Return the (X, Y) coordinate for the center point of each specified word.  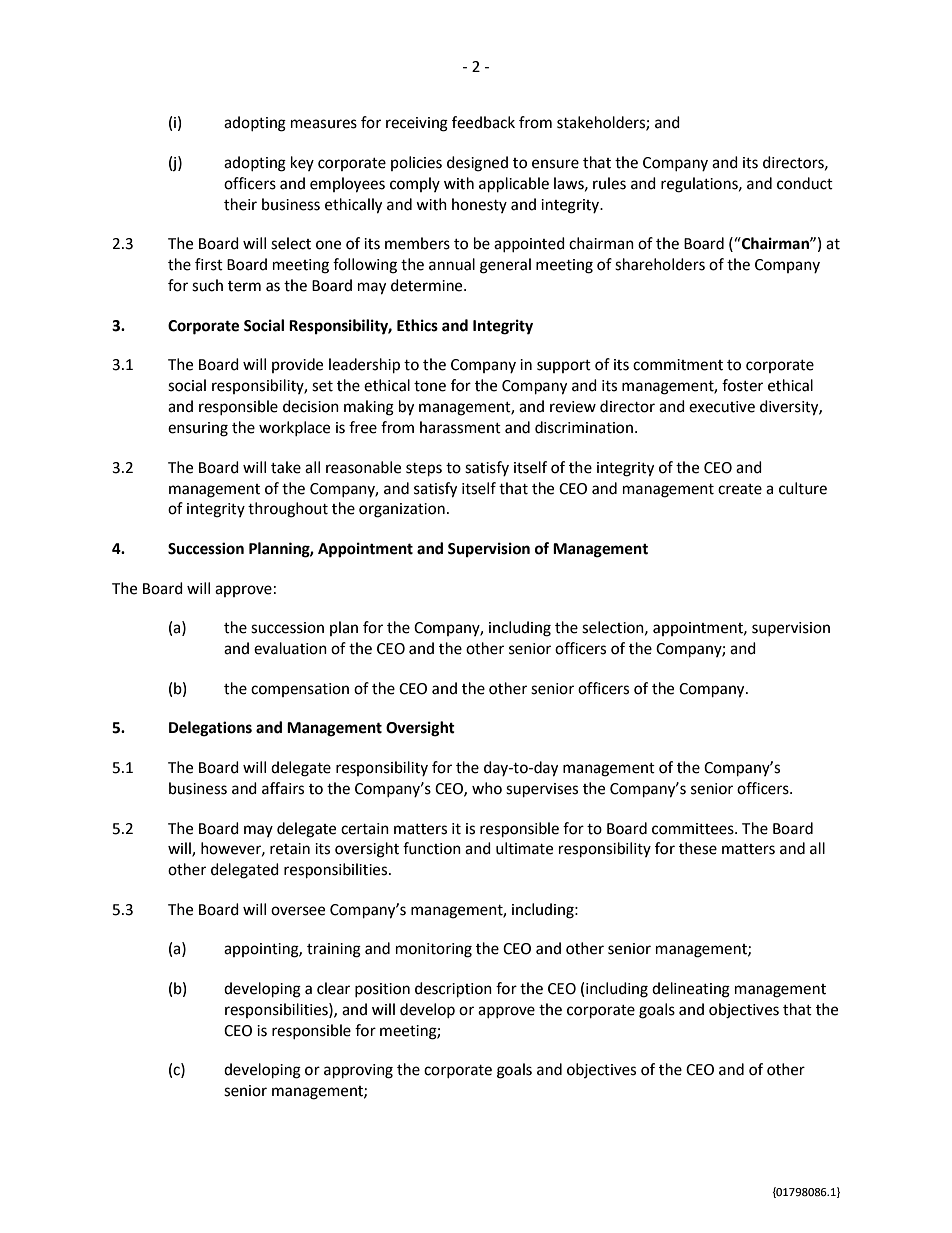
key (302, 163)
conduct (805, 183)
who (487, 788)
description (453, 990)
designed (477, 164)
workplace (294, 428)
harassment (460, 427)
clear (333, 988)
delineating (691, 990)
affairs (283, 788)
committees (694, 829)
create (740, 489)
